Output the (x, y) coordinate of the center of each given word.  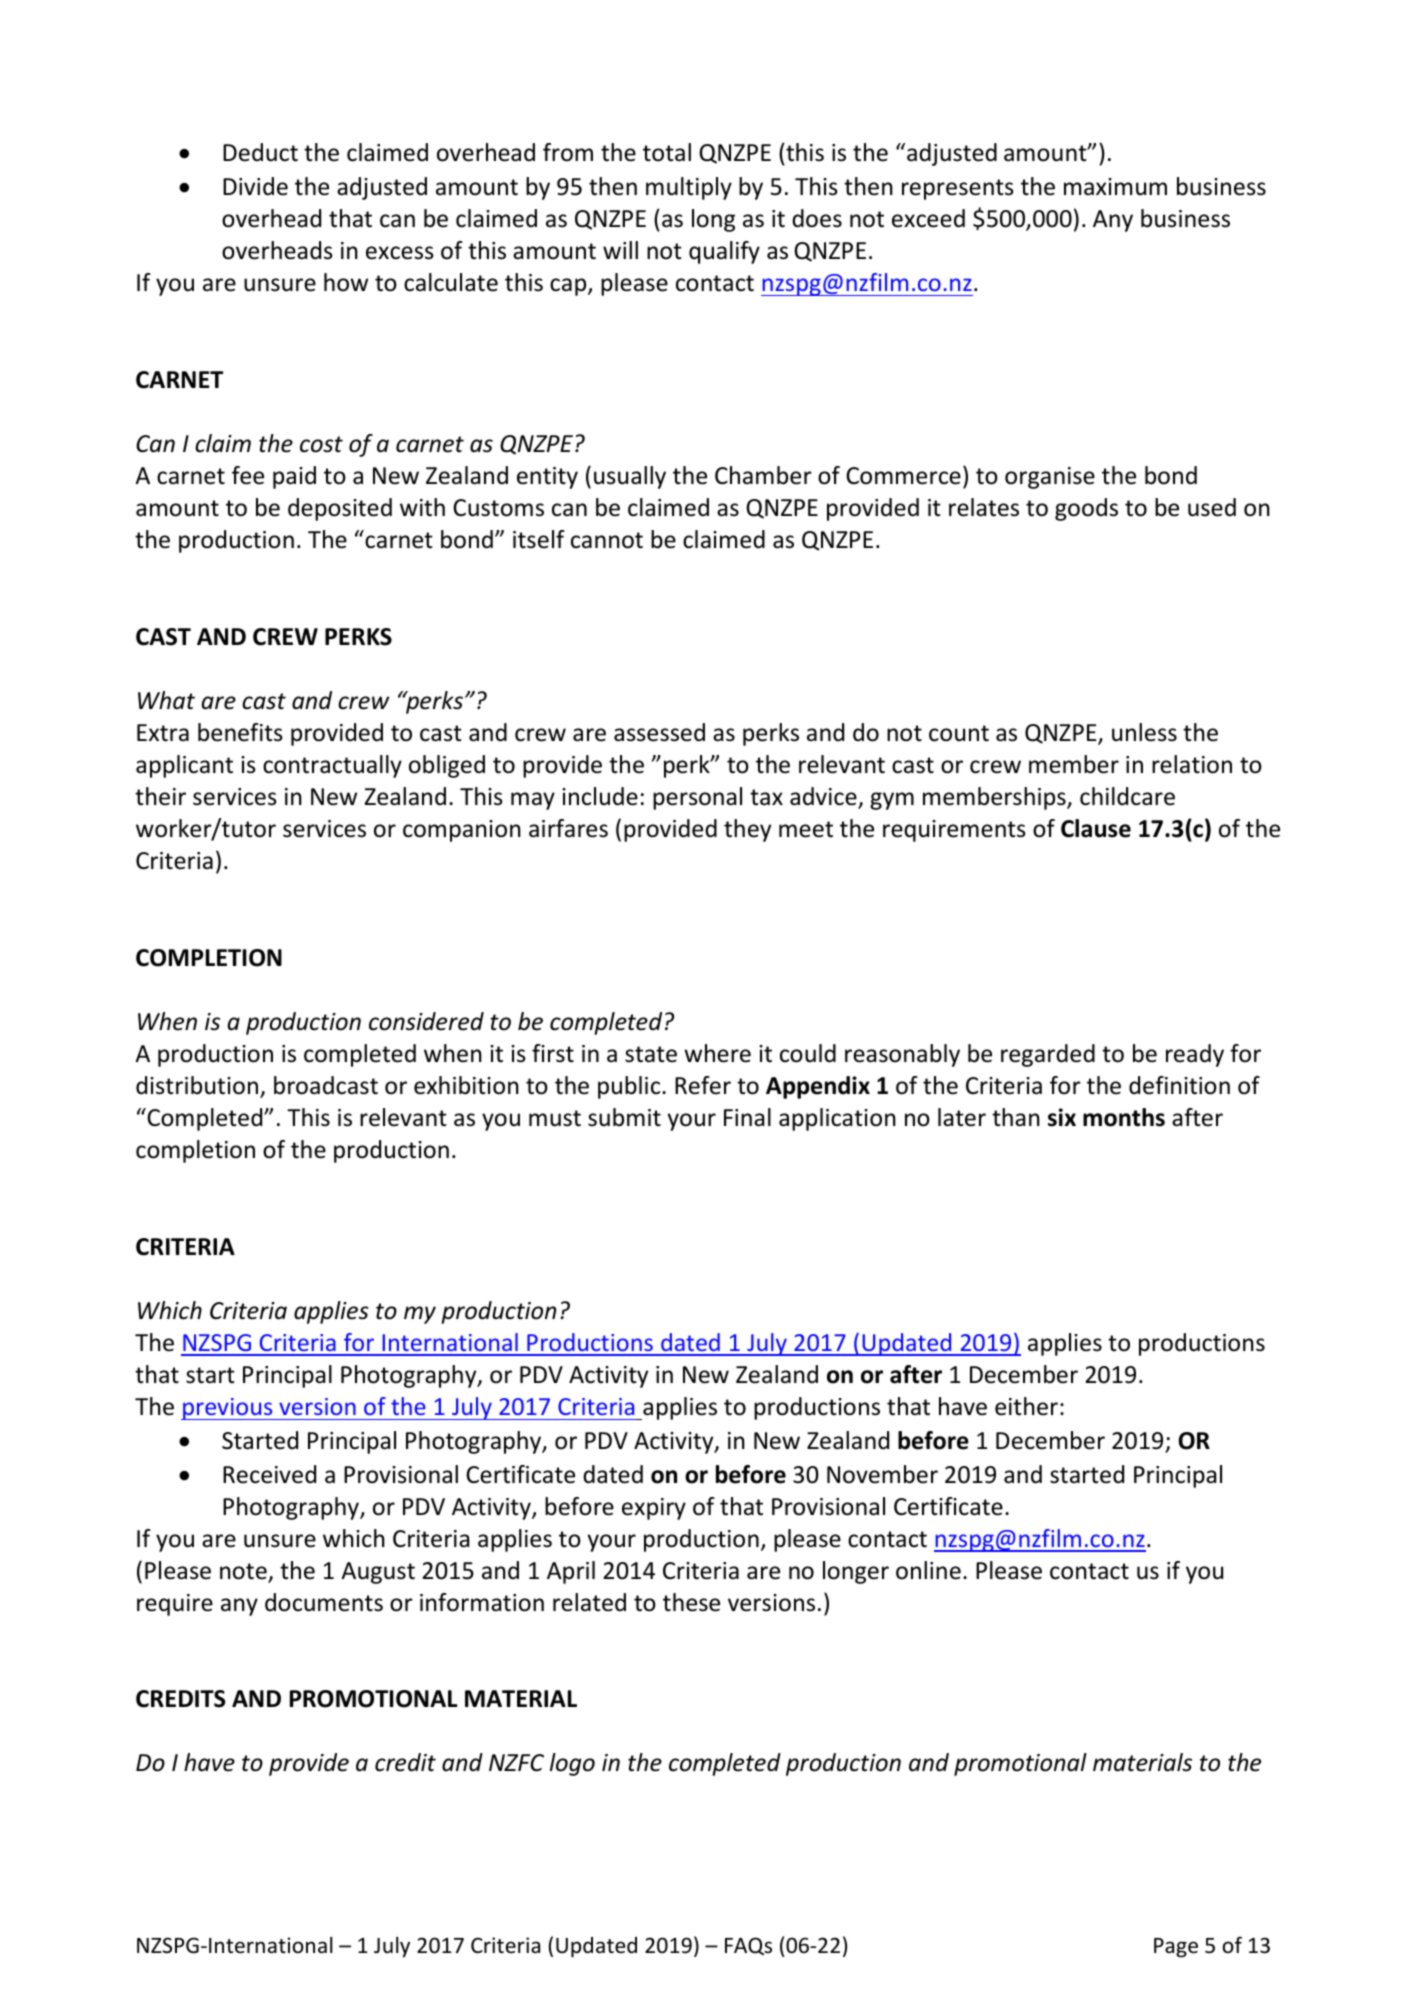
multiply (689, 188)
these (691, 1602)
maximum (1115, 187)
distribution (198, 1086)
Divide (255, 186)
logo (572, 1764)
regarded (1048, 1055)
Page (1176, 1948)
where (717, 1053)
